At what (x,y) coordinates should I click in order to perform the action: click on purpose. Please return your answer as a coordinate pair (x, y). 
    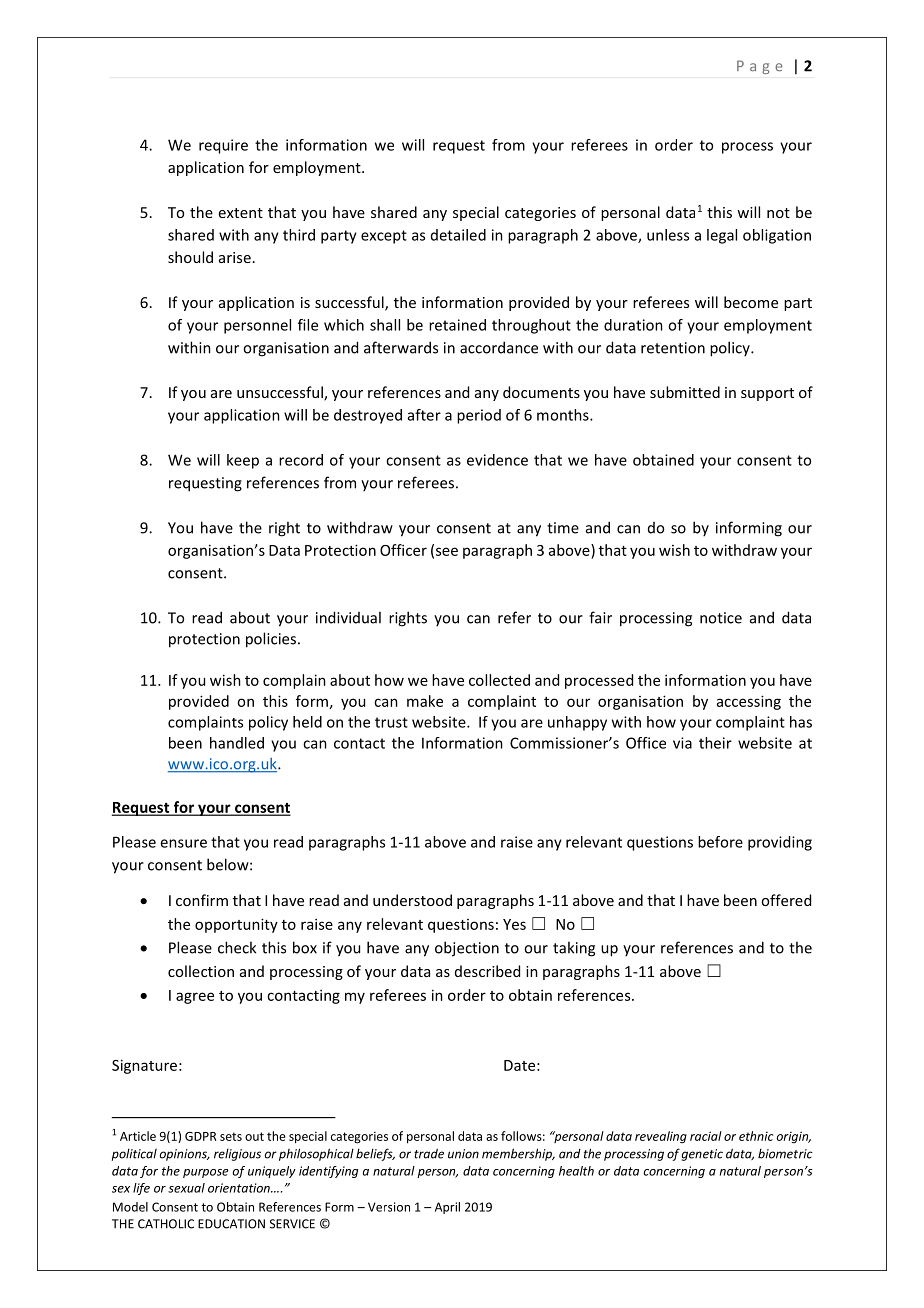
    Looking at the image, I should click on (206, 1173).
